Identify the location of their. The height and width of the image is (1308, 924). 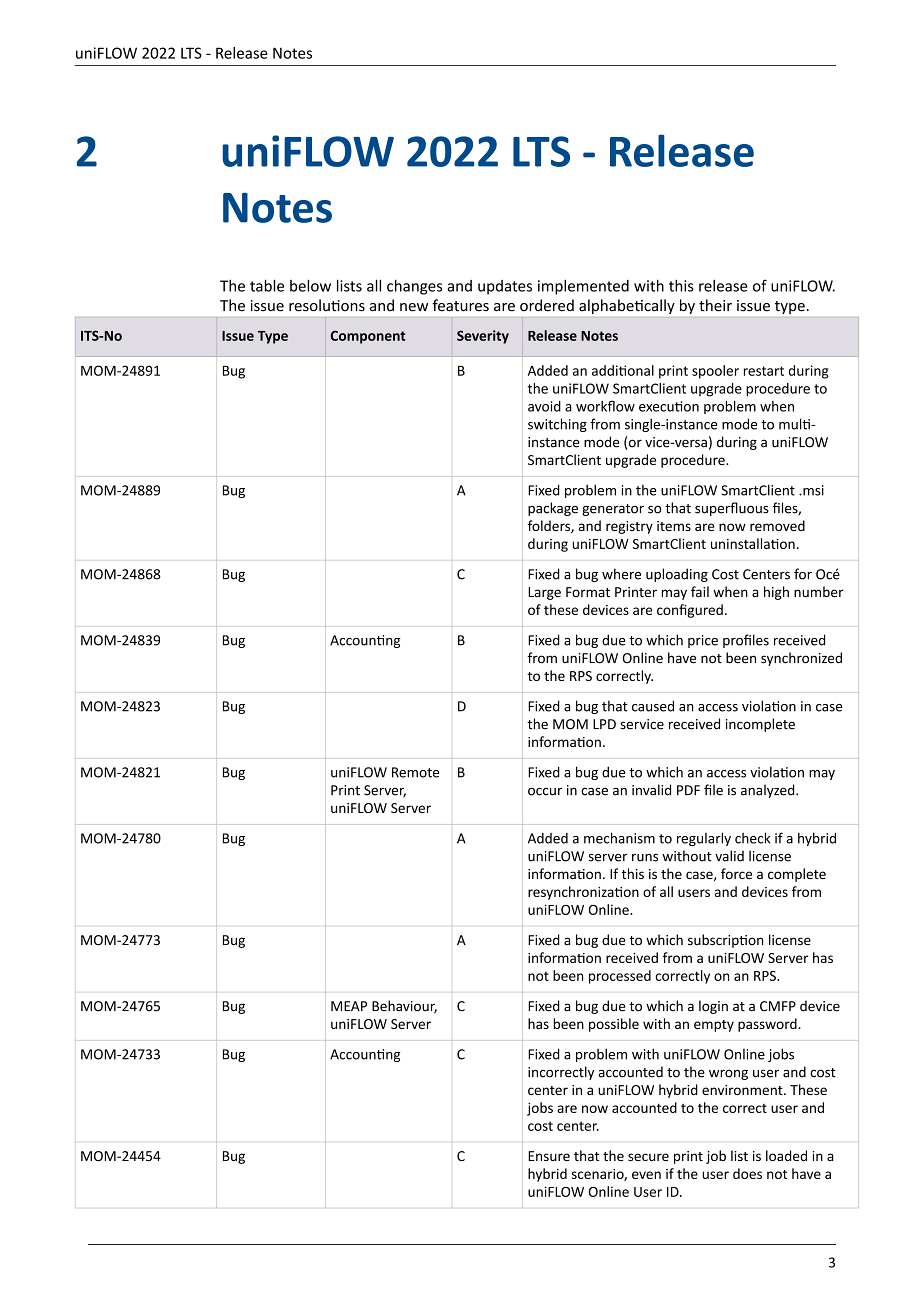
(715, 305).
